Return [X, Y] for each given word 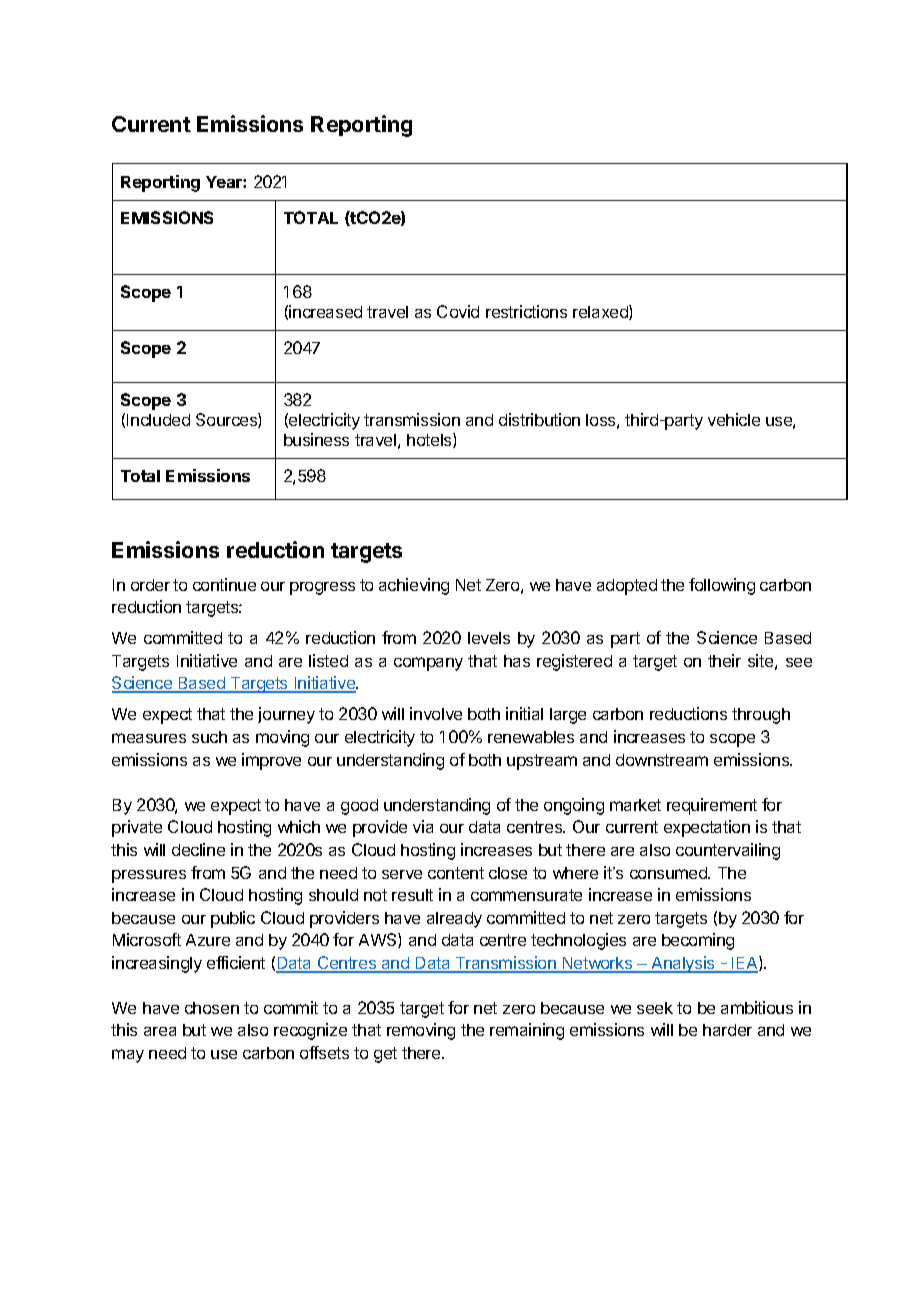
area [160, 1031]
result [412, 895]
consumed [669, 873]
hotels [430, 440]
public [233, 919]
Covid [458, 311]
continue [224, 584]
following [722, 586]
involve [436, 713]
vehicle [734, 419]
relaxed [601, 312]
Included [158, 420]
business [316, 439]
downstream [662, 760]
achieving [414, 586]
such [209, 737]
